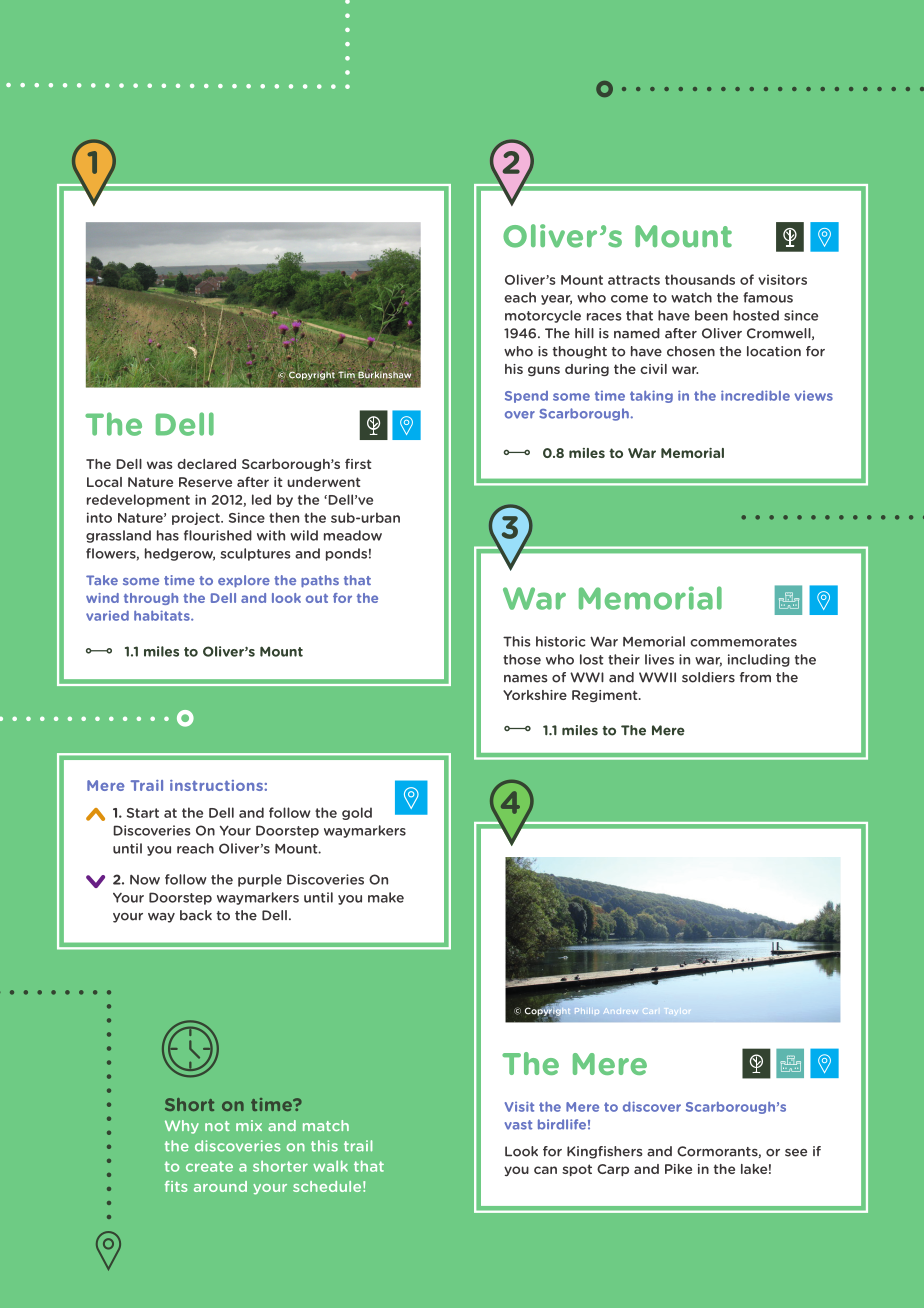  I want to click on vast, so click(518, 1125).
